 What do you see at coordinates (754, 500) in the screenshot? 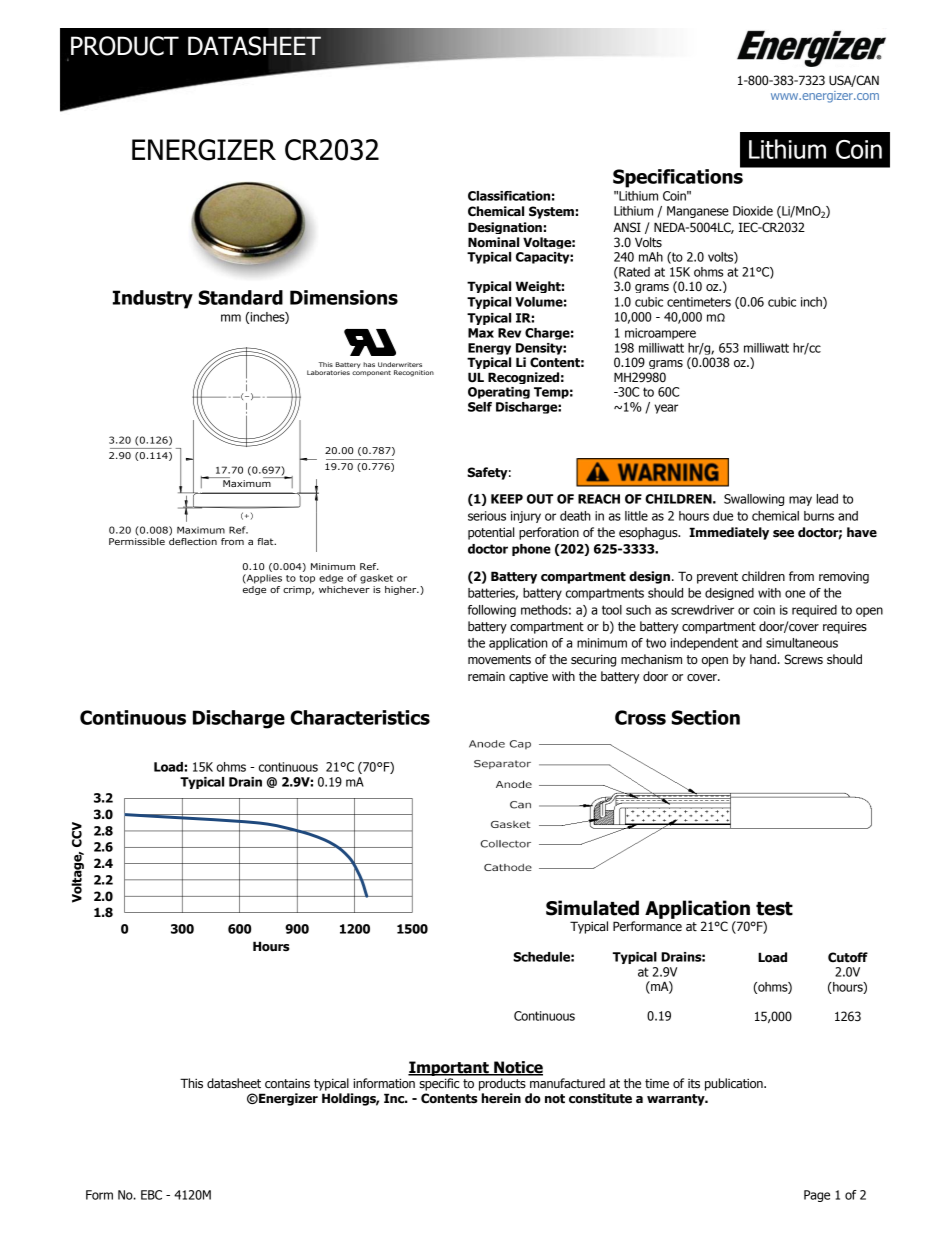
I see `Swallowing` at bounding box center [754, 500].
